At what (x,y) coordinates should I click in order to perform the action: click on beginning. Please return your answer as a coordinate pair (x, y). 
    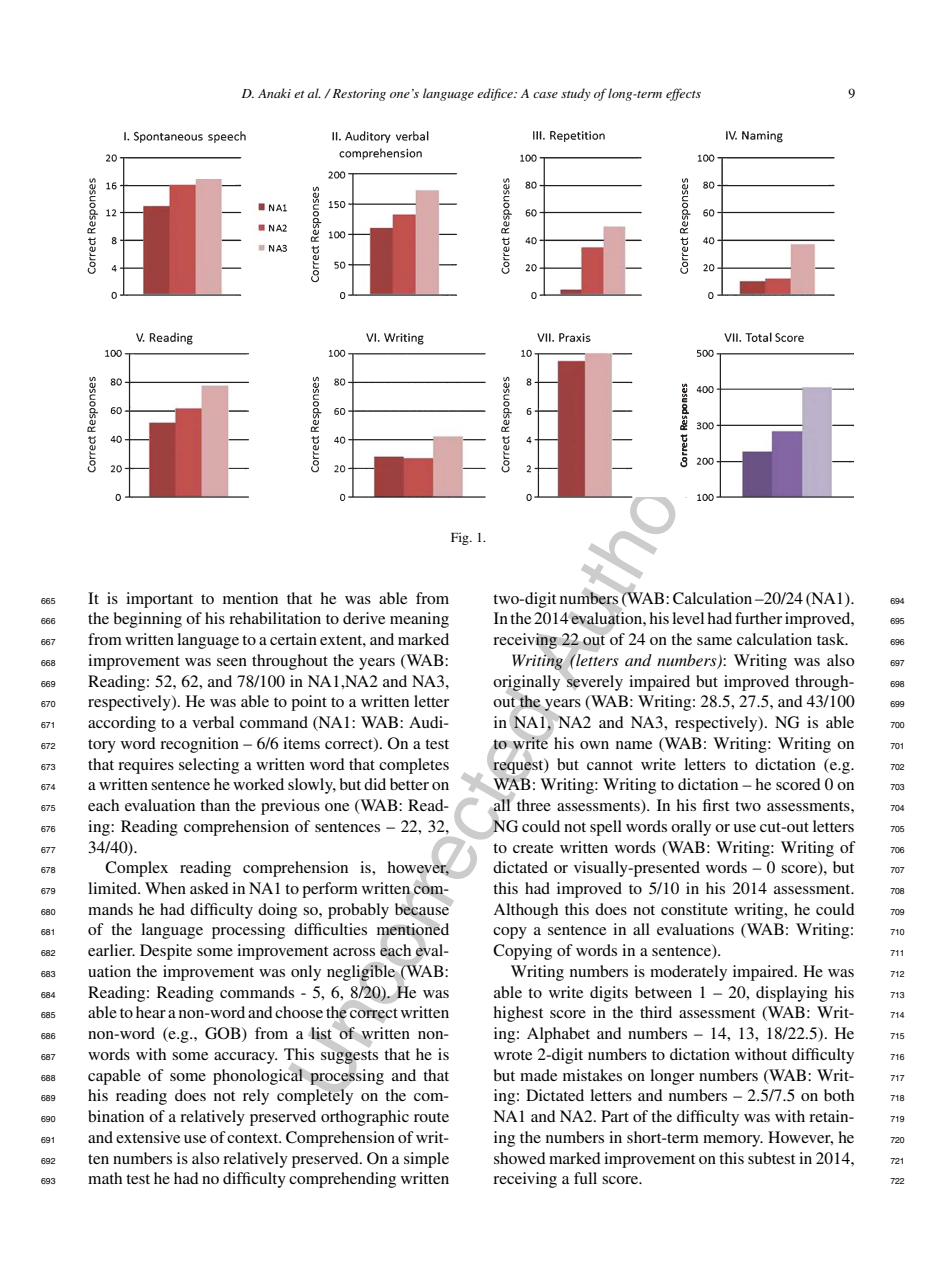
    Looking at the image, I should click on (148, 620).
